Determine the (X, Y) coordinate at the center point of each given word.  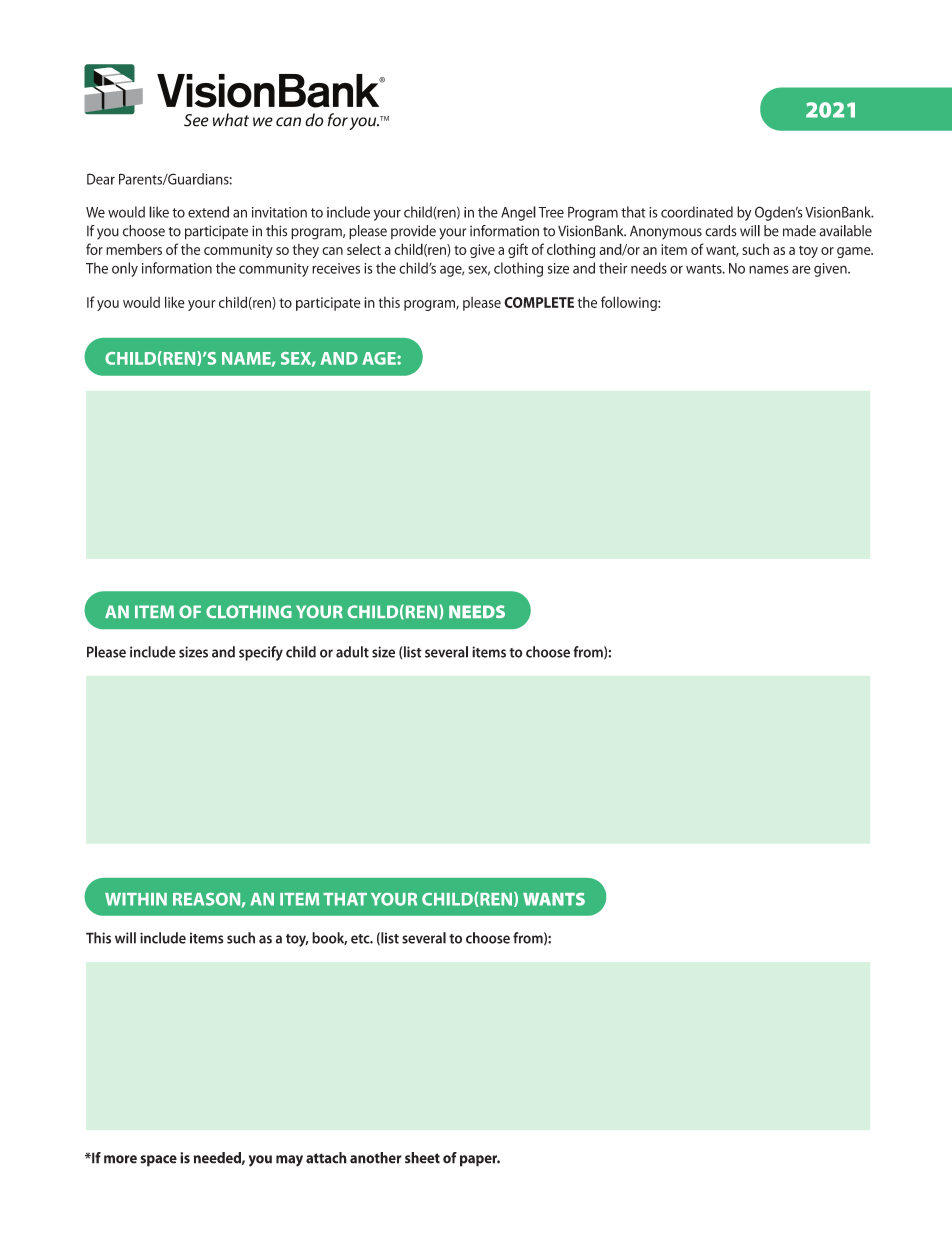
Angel (518, 213)
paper (480, 1161)
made (799, 231)
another (376, 1158)
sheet (422, 1158)
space (158, 1161)
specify (261, 653)
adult (352, 652)
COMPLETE (539, 302)
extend (208, 212)
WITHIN (136, 899)
